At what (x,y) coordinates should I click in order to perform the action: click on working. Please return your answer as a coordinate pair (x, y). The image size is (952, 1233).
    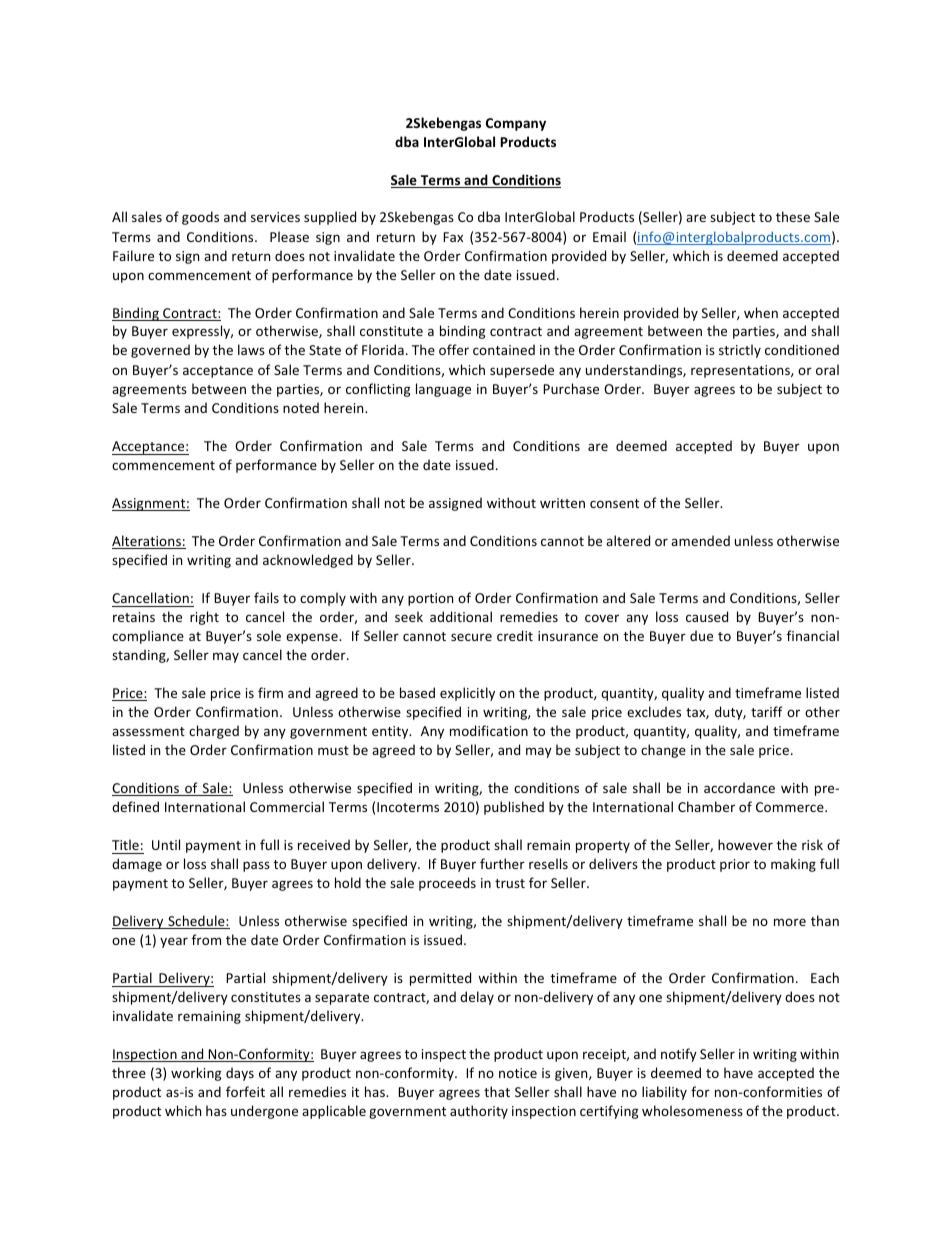
    Looking at the image, I should click on (196, 1074).
